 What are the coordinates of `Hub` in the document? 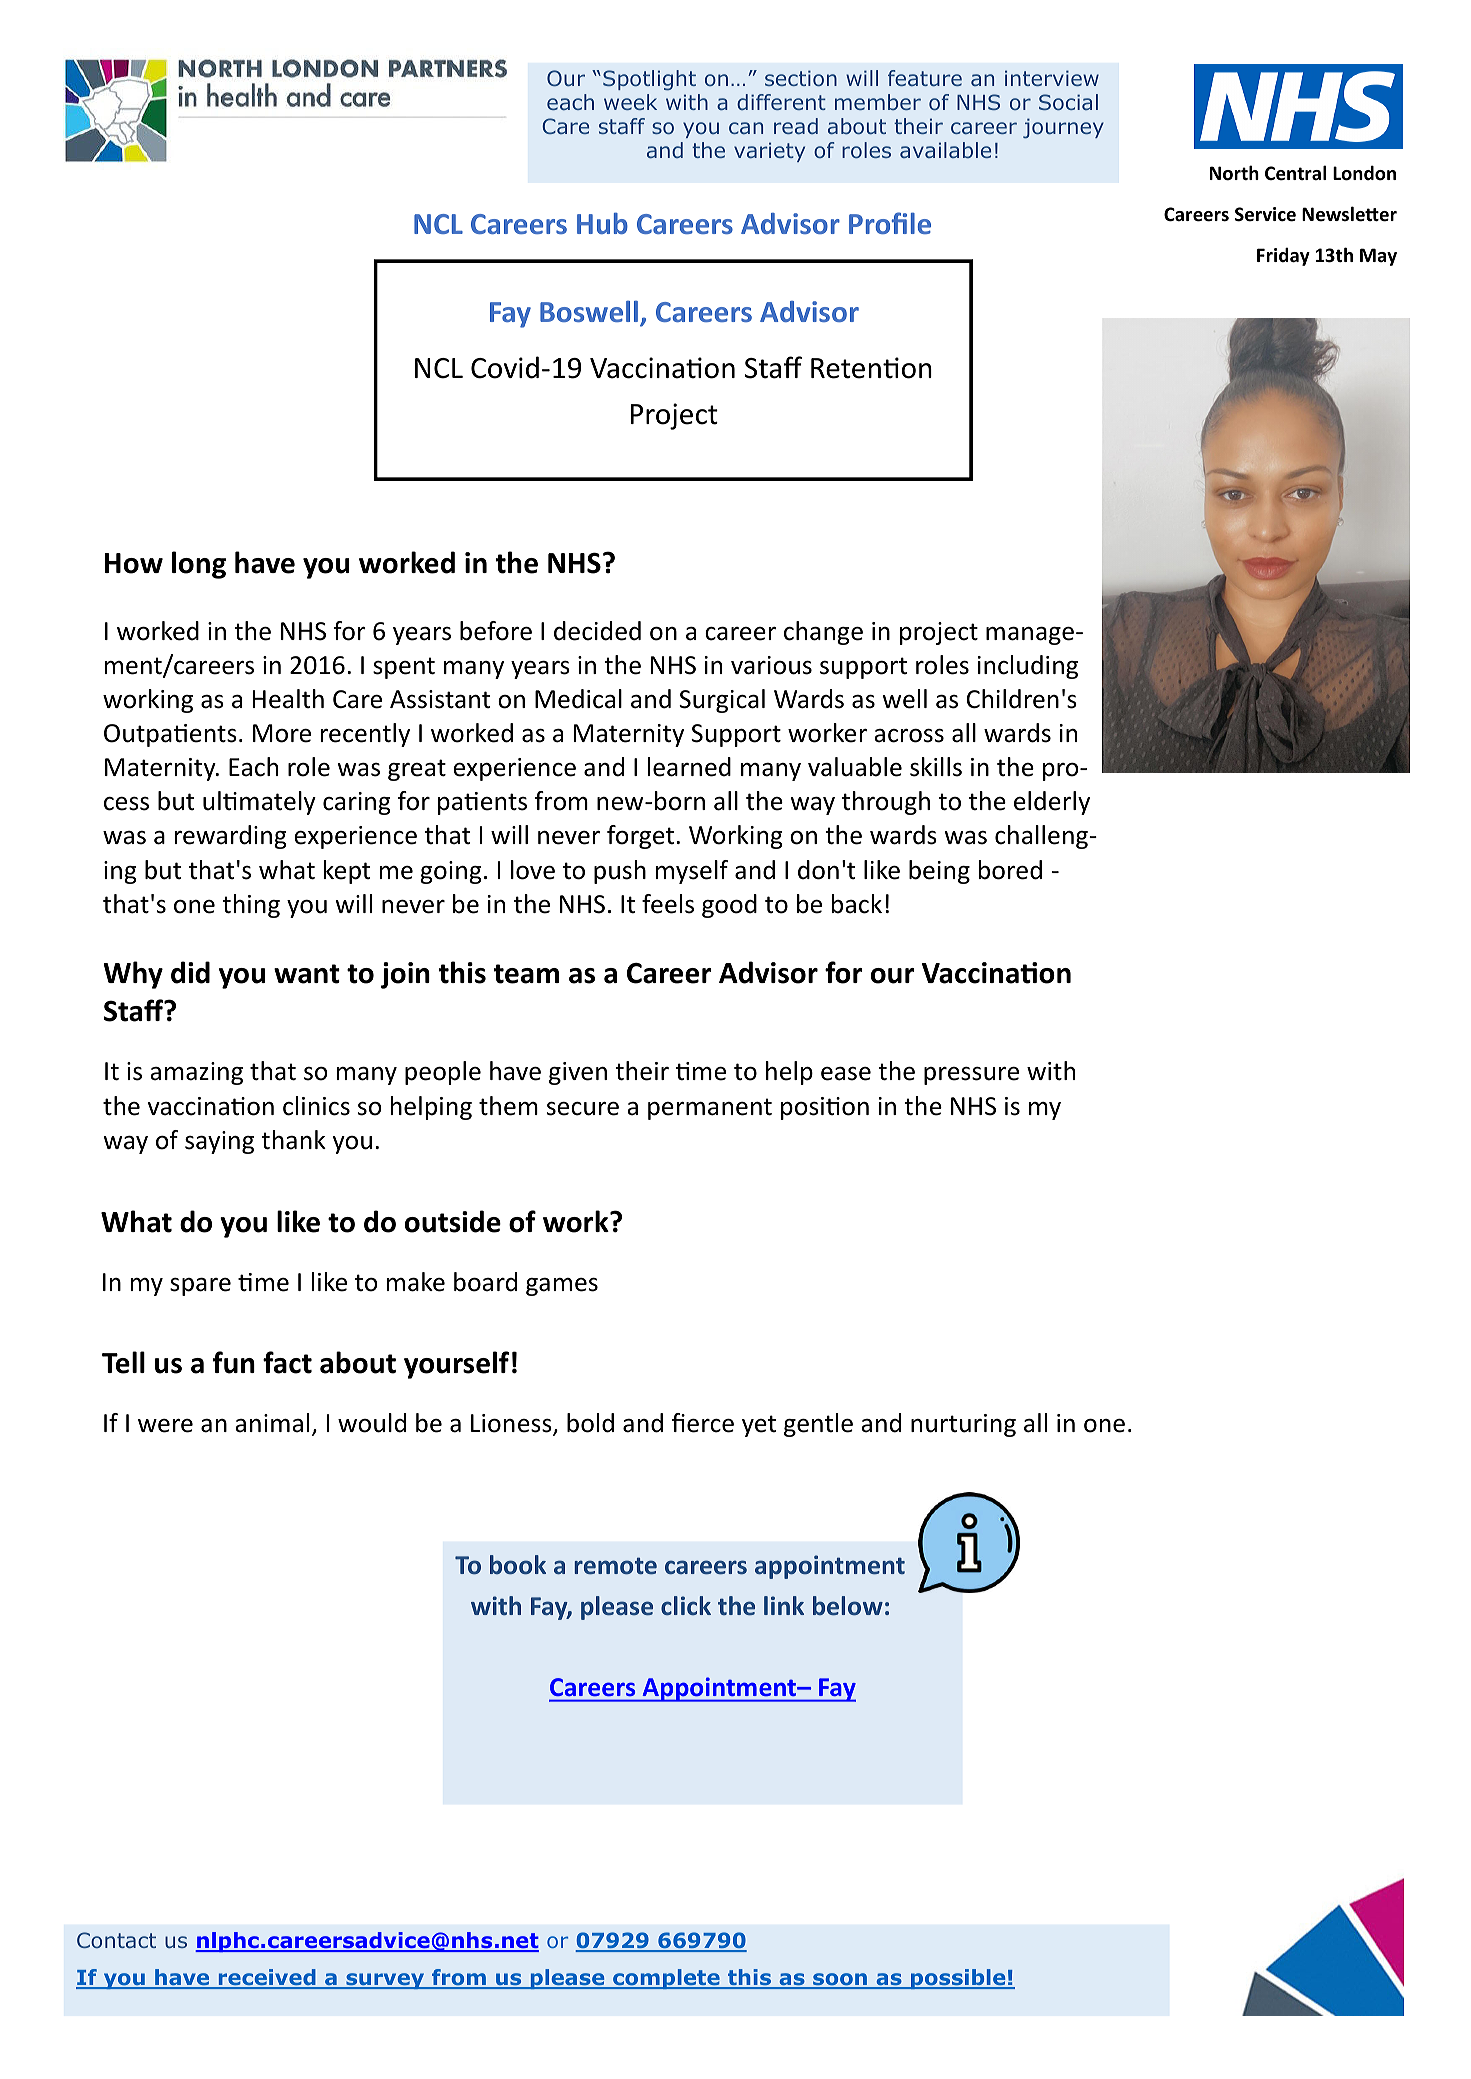 It's located at (602, 223).
